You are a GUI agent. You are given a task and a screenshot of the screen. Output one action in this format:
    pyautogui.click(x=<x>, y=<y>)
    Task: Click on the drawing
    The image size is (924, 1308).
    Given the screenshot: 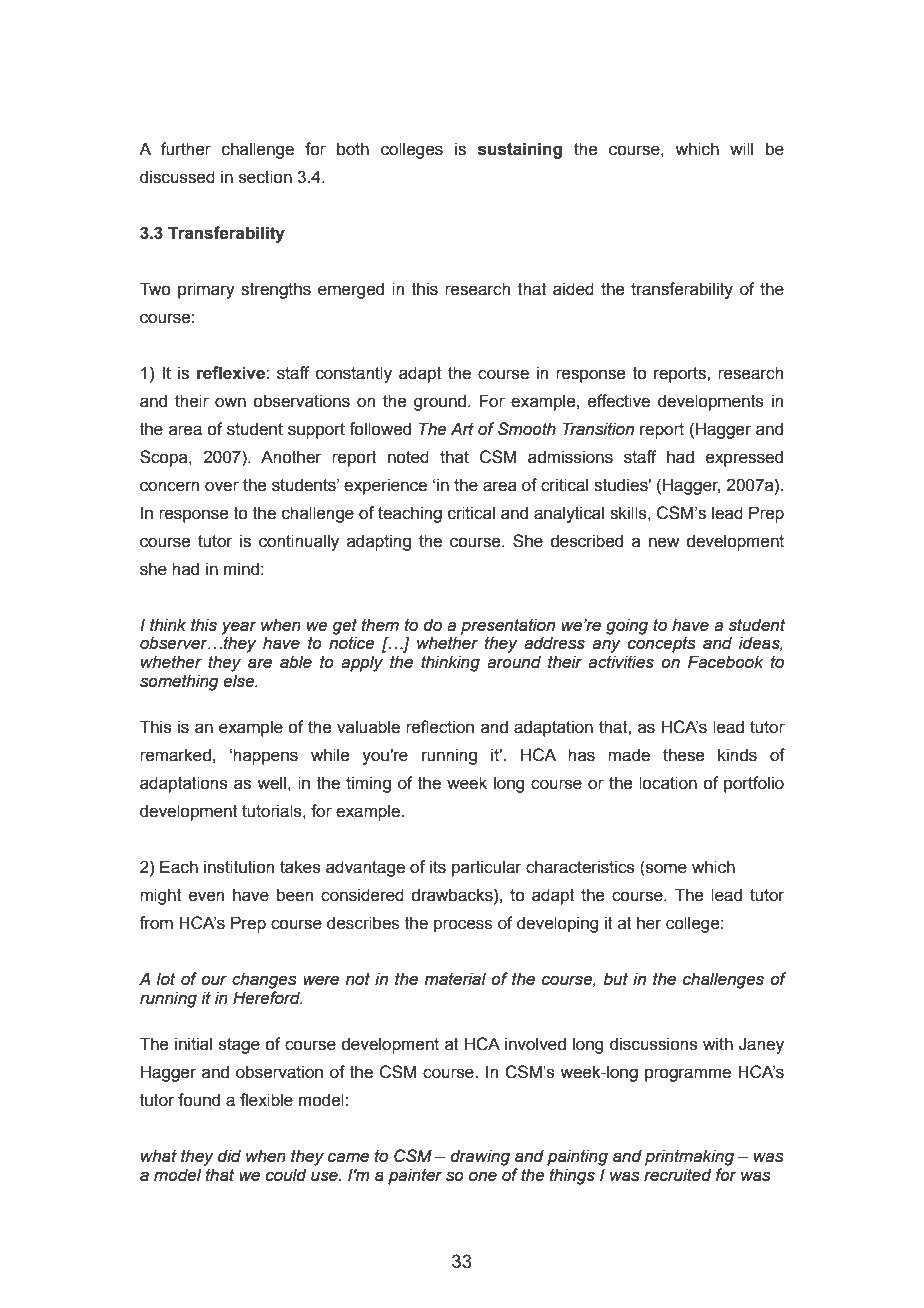 What is the action you would take?
    pyautogui.click(x=480, y=1157)
